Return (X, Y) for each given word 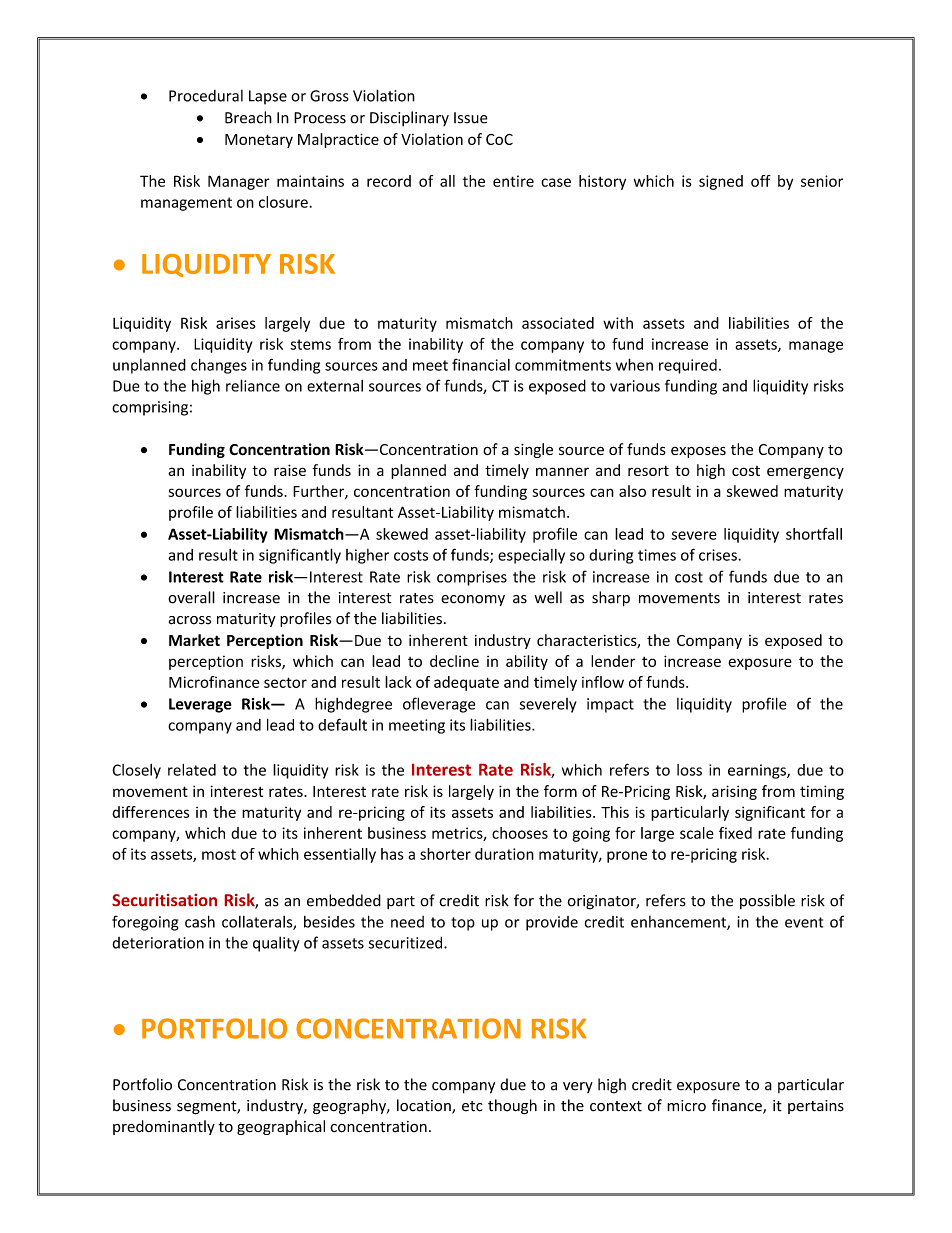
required (688, 366)
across (190, 620)
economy (473, 600)
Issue (471, 118)
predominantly (164, 1127)
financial (481, 364)
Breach (248, 117)
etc (472, 1106)
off (761, 181)
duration (504, 854)
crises (719, 555)
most (219, 854)
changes (219, 366)
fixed (735, 833)
